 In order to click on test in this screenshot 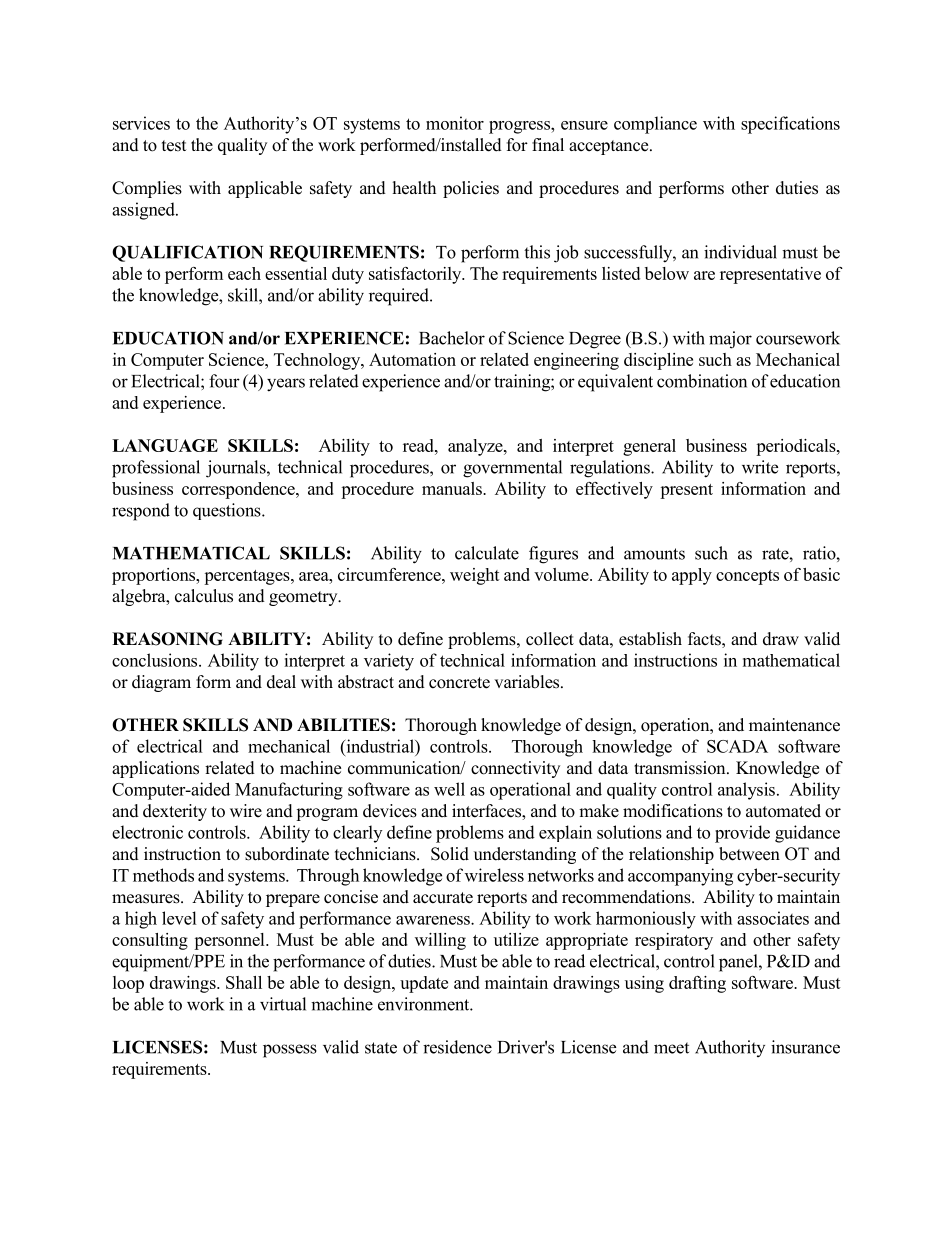, I will do `click(174, 146)`.
